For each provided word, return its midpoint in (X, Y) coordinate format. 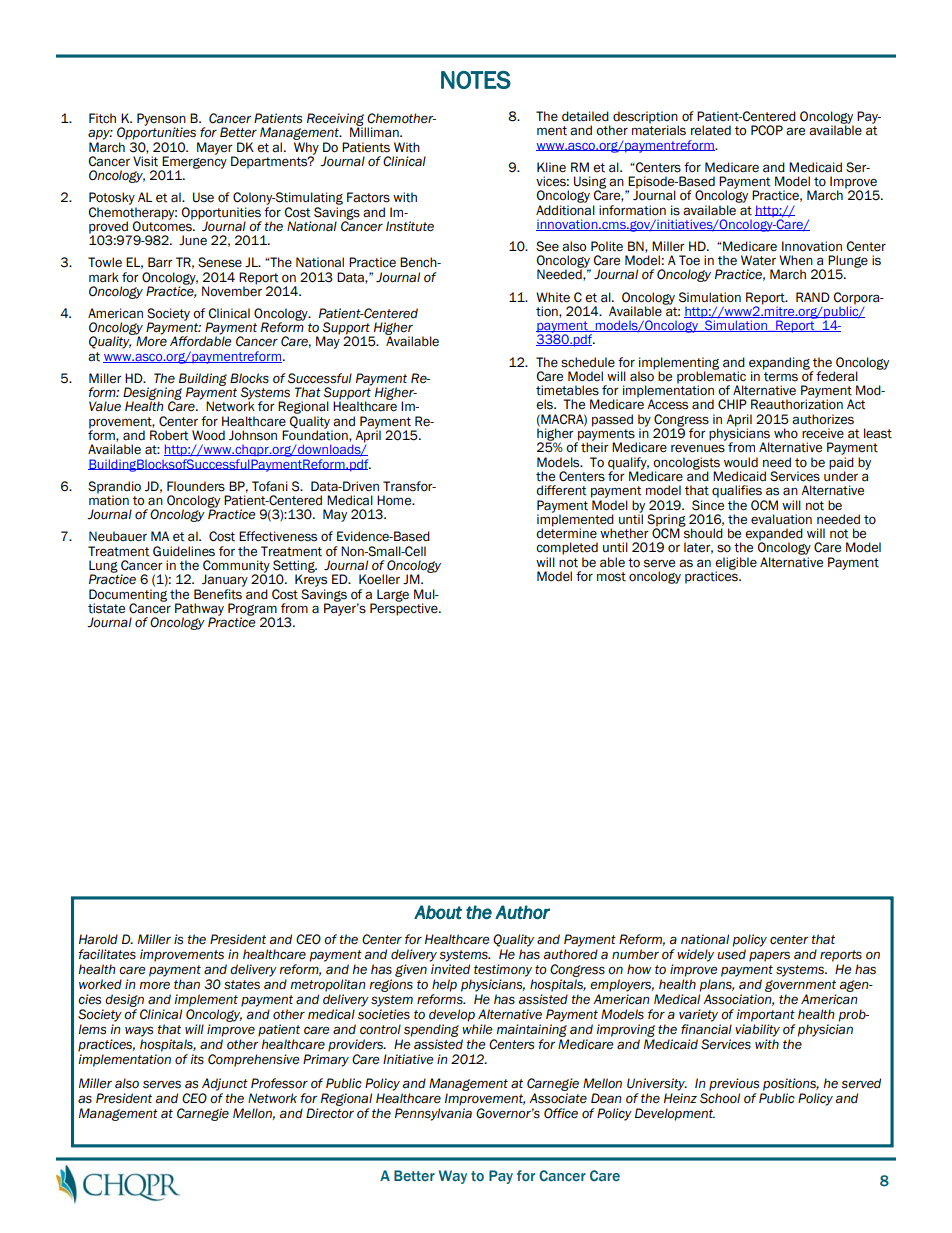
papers (769, 956)
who (786, 433)
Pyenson (161, 120)
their (595, 447)
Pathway (199, 610)
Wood (208, 435)
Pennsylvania (433, 1114)
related (711, 130)
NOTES (476, 80)
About (438, 912)
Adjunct (225, 1084)
